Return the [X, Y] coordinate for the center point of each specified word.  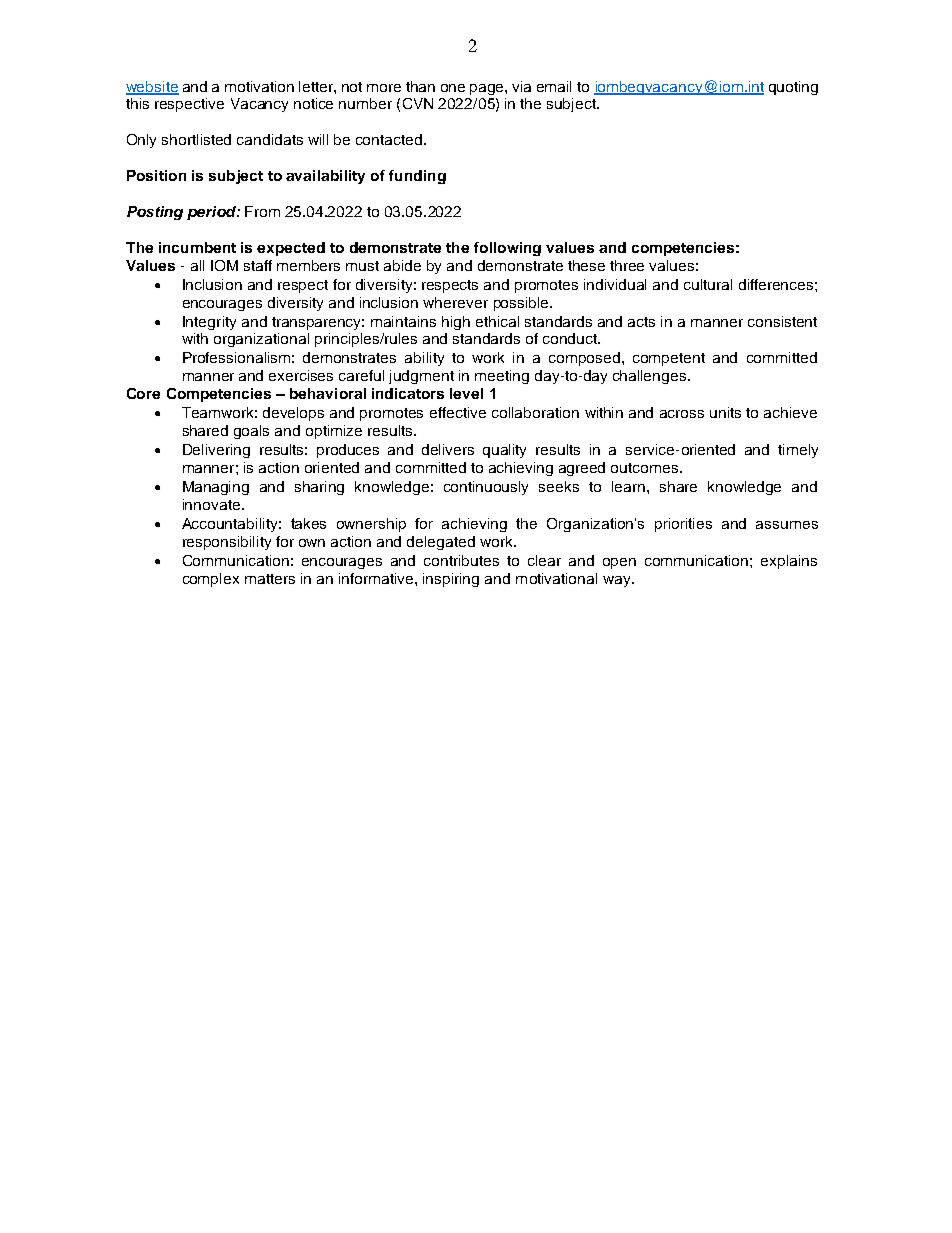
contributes [461, 560]
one [453, 88]
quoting [793, 88]
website [152, 87]
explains [789, 562]
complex [211, 580]
